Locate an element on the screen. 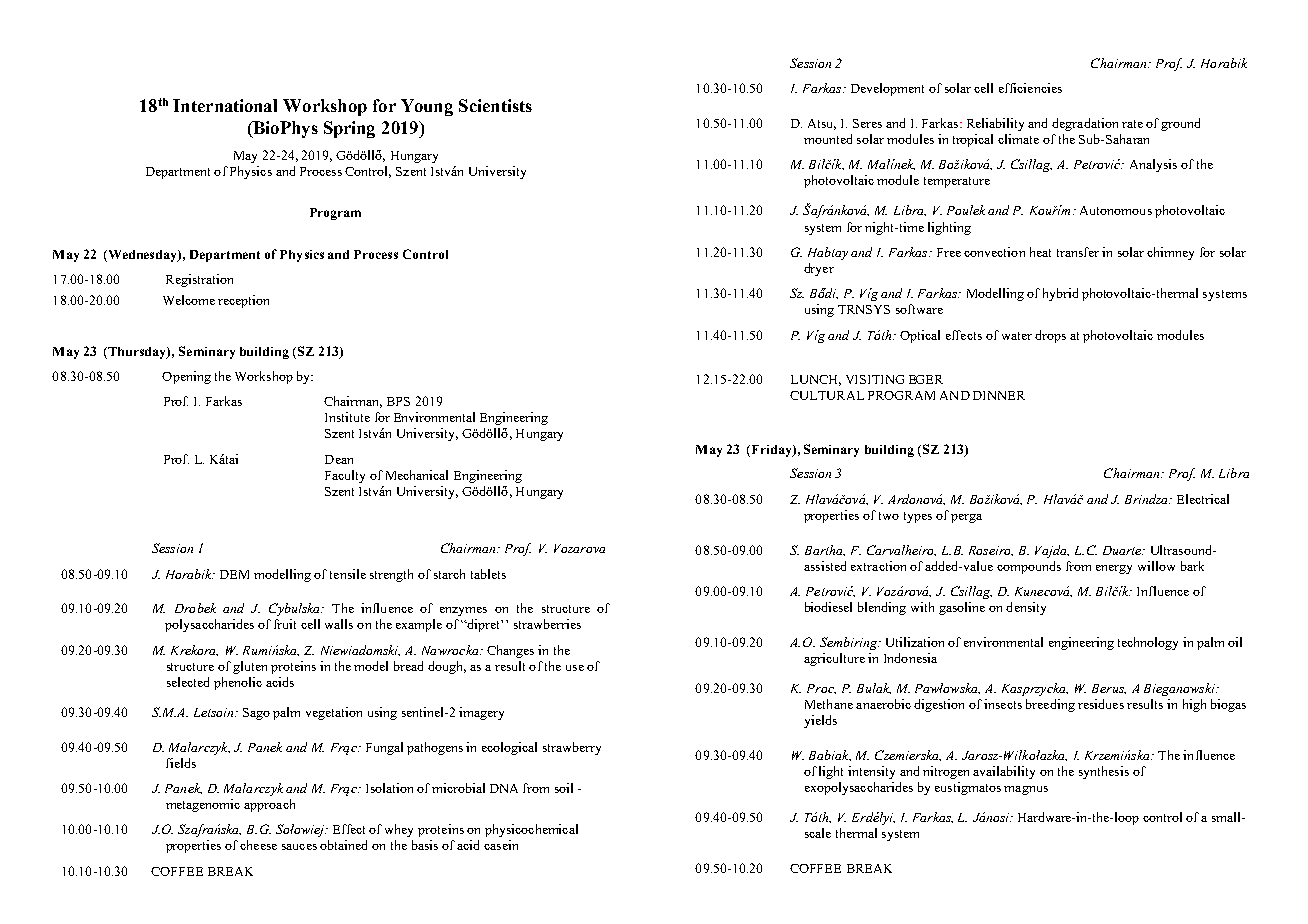  mounted is located at coordinates (828, 139).
